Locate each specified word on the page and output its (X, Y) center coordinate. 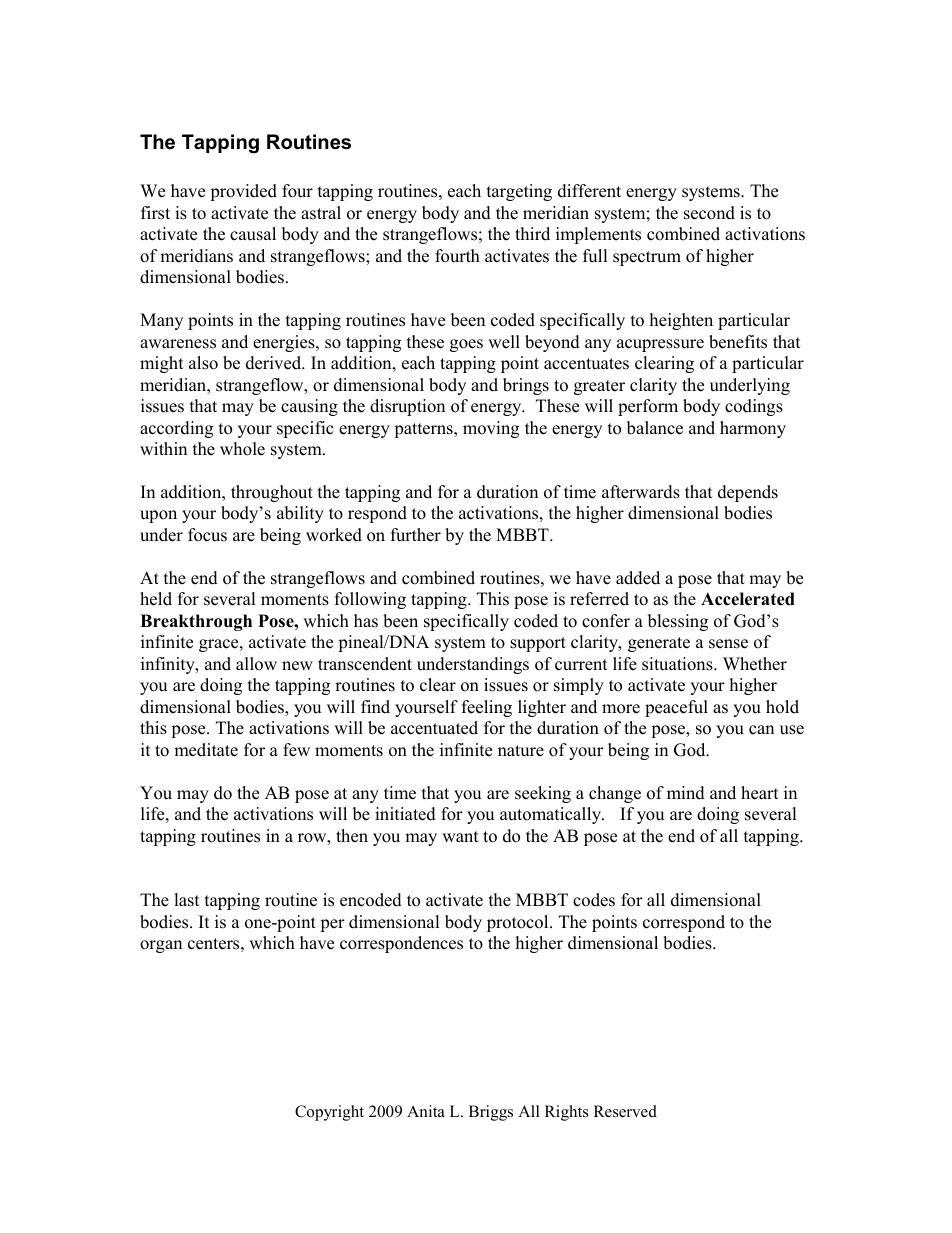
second (709, 213)
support (538, 644)
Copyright (329, 1113)
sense (728, 644)
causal (253, 234)
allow (256, 664)
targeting (519, 192)
